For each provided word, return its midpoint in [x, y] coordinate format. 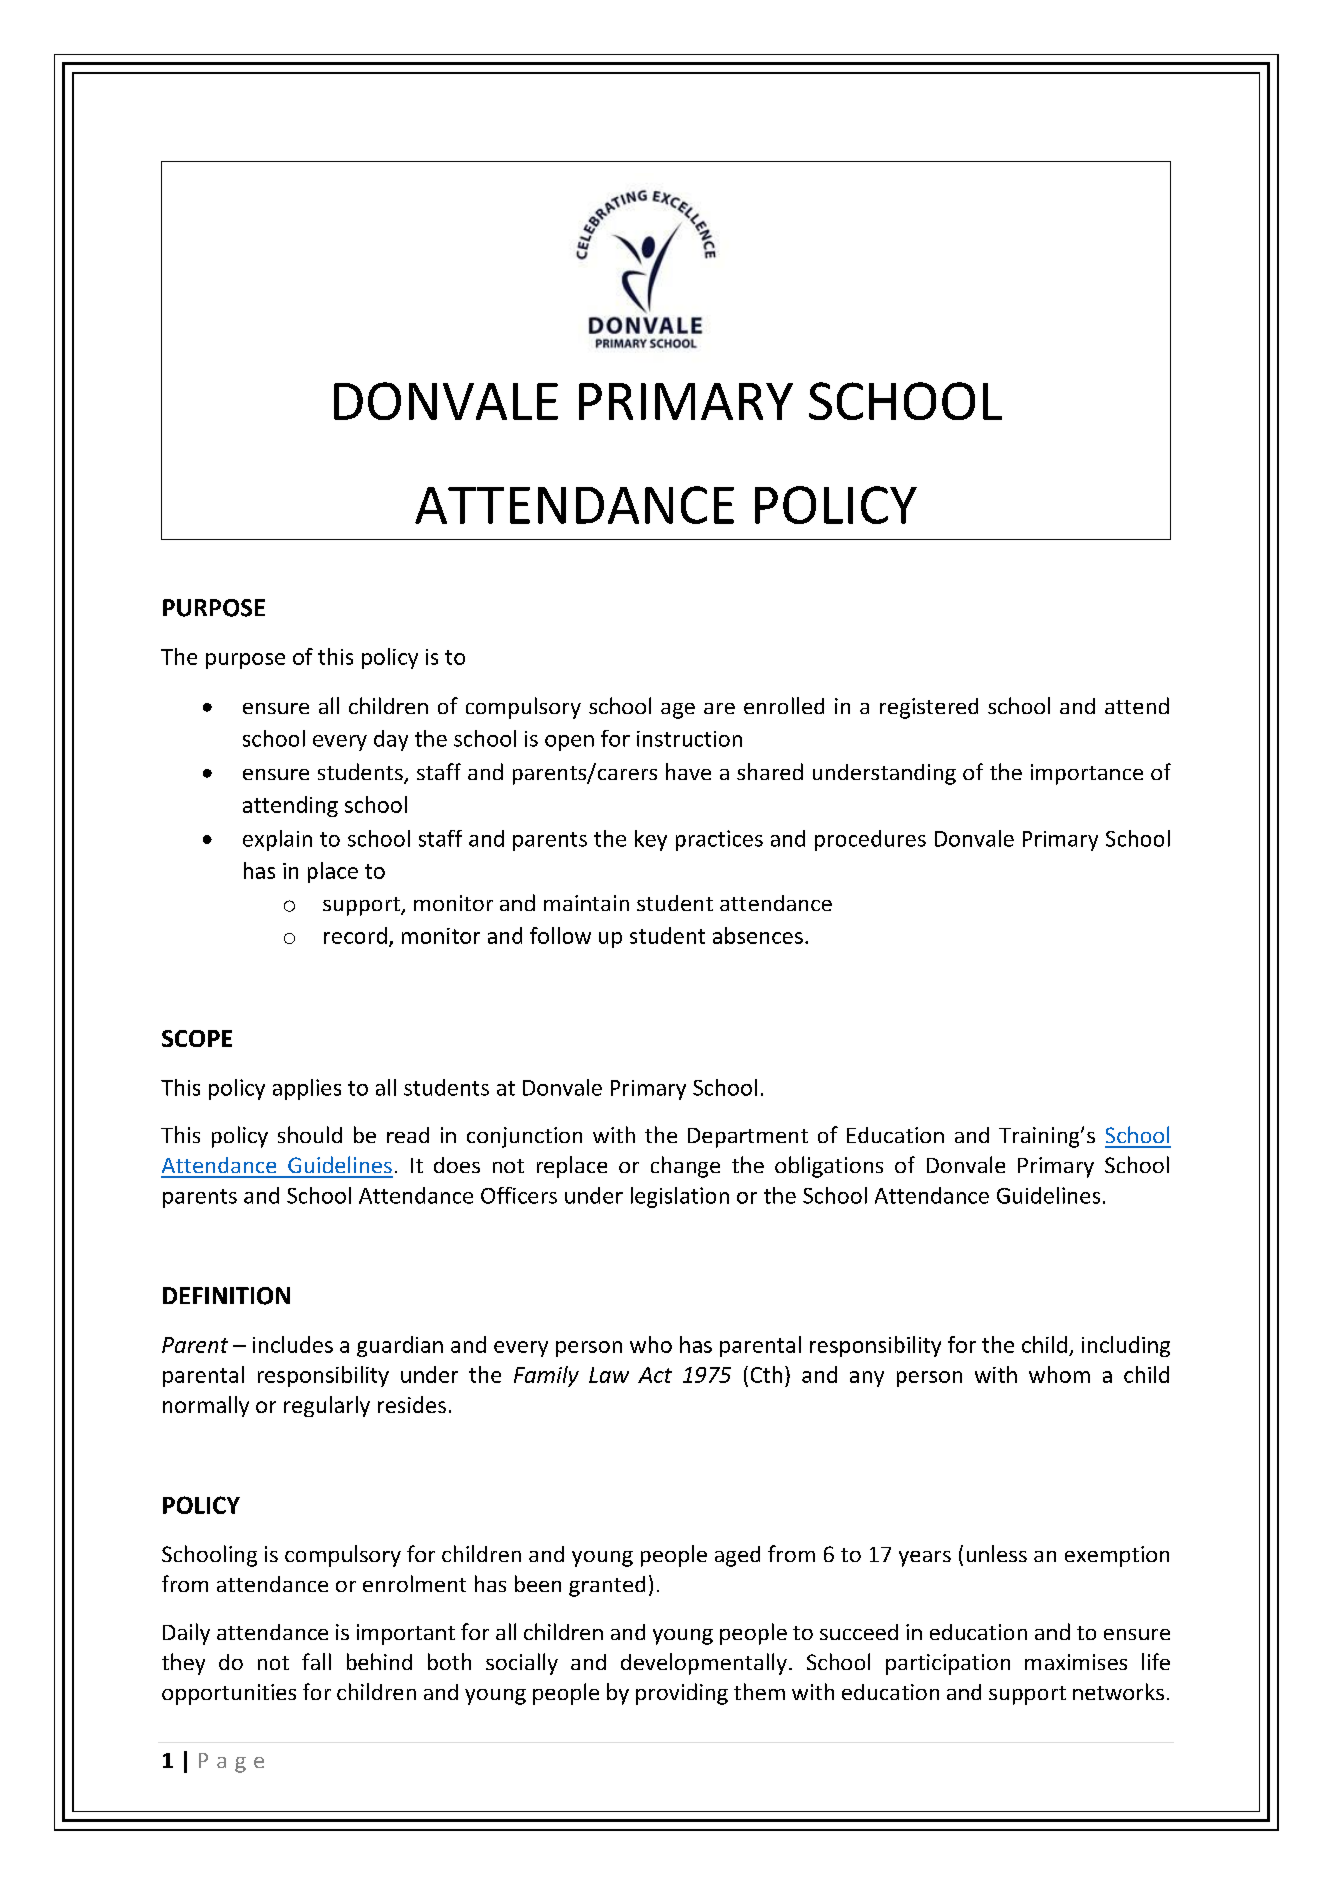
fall [316, 1661]
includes [293, 1344]
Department [748, 1138]
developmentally [704, 1664]
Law [609, 1375]
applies [307, 1089]
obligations [829, 1167]
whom [1059, 1374]
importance [1087, 774]
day [391, 740]
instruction [689, 739]
